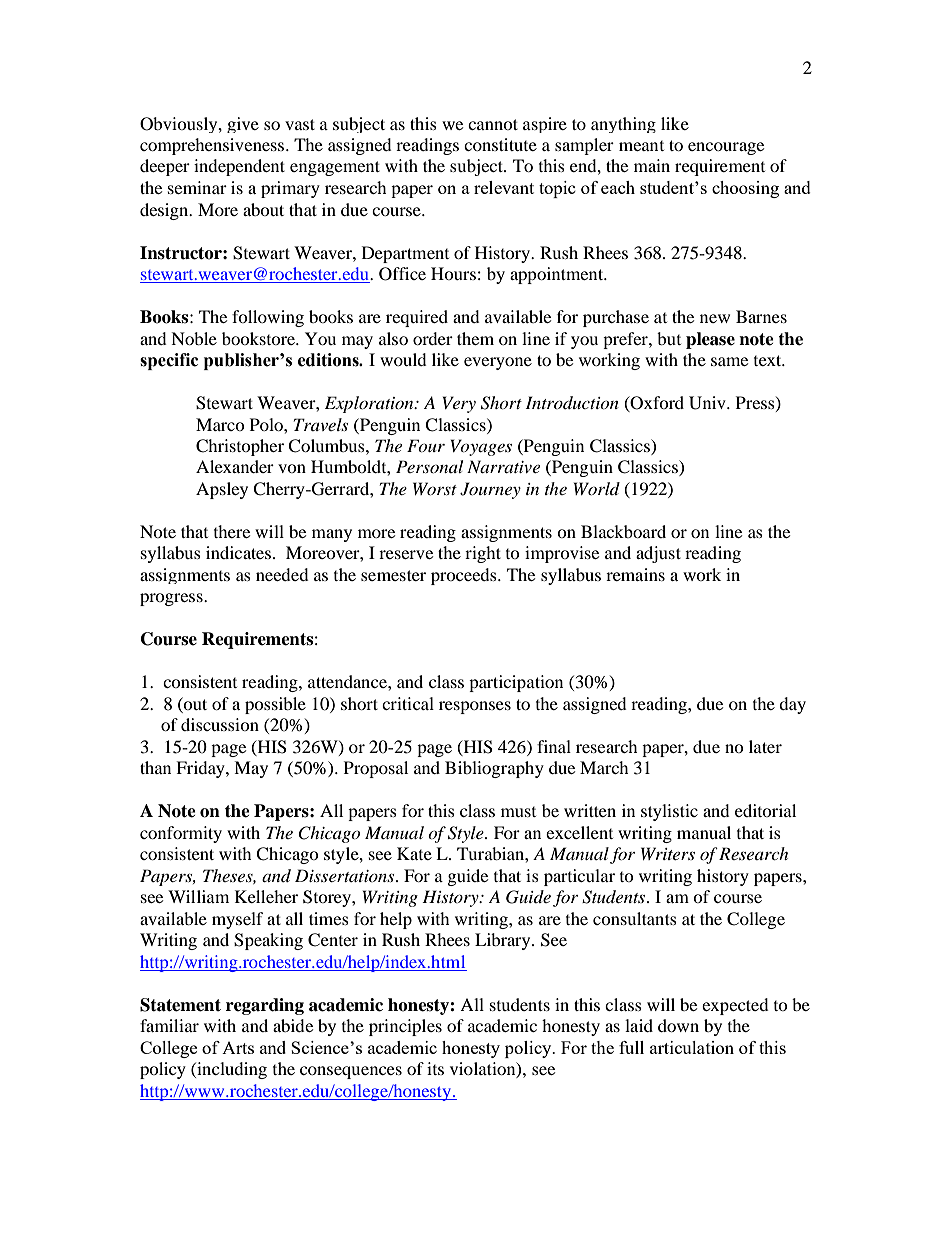  Describe the element at coordinates (726, 148) in the screenshot. I see `encourage` at that location.
